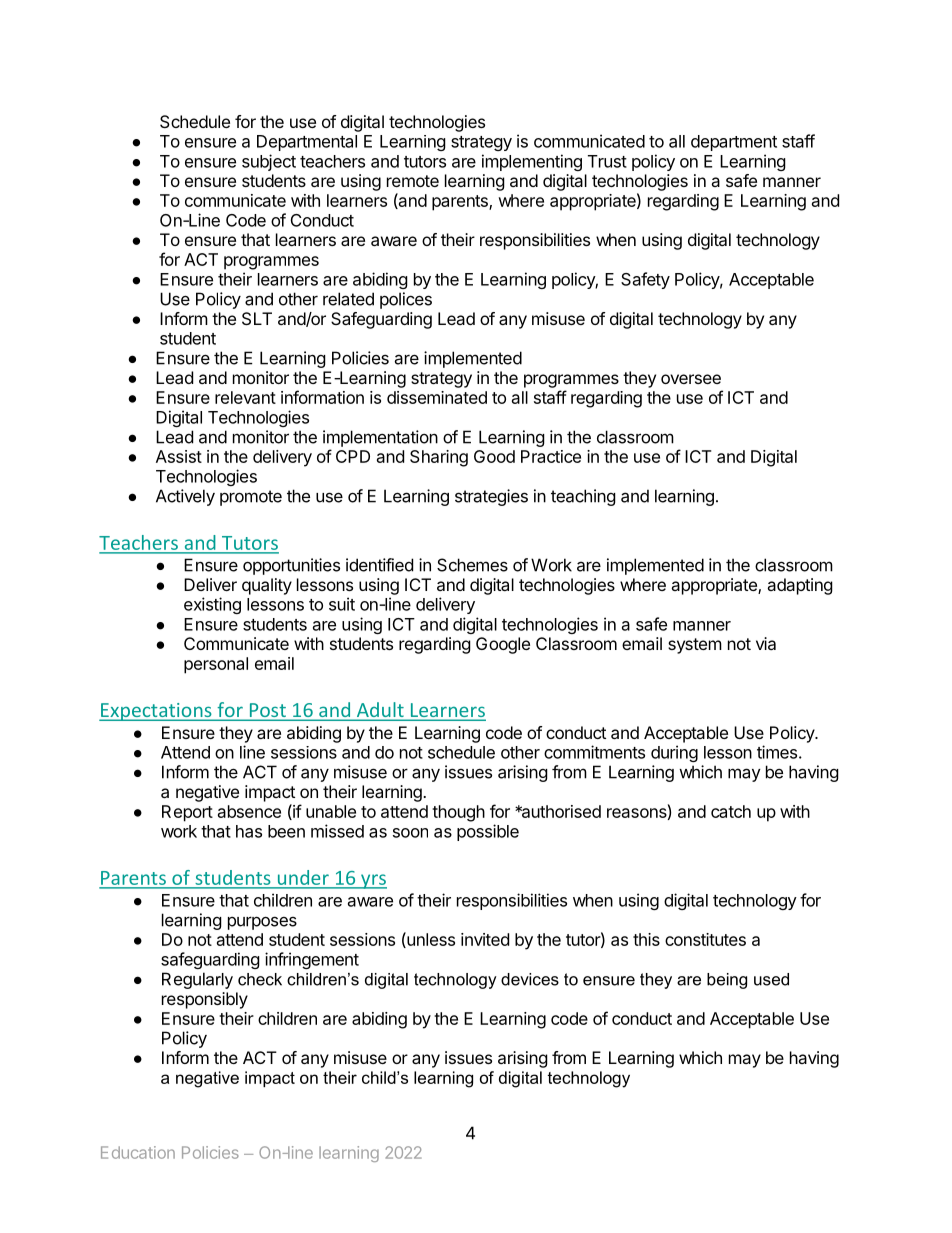 The width and height of the screenshot is (952, 1233). Describe the element at coordinates (187, 813) in the screenshot. I see `Report` at that location.
